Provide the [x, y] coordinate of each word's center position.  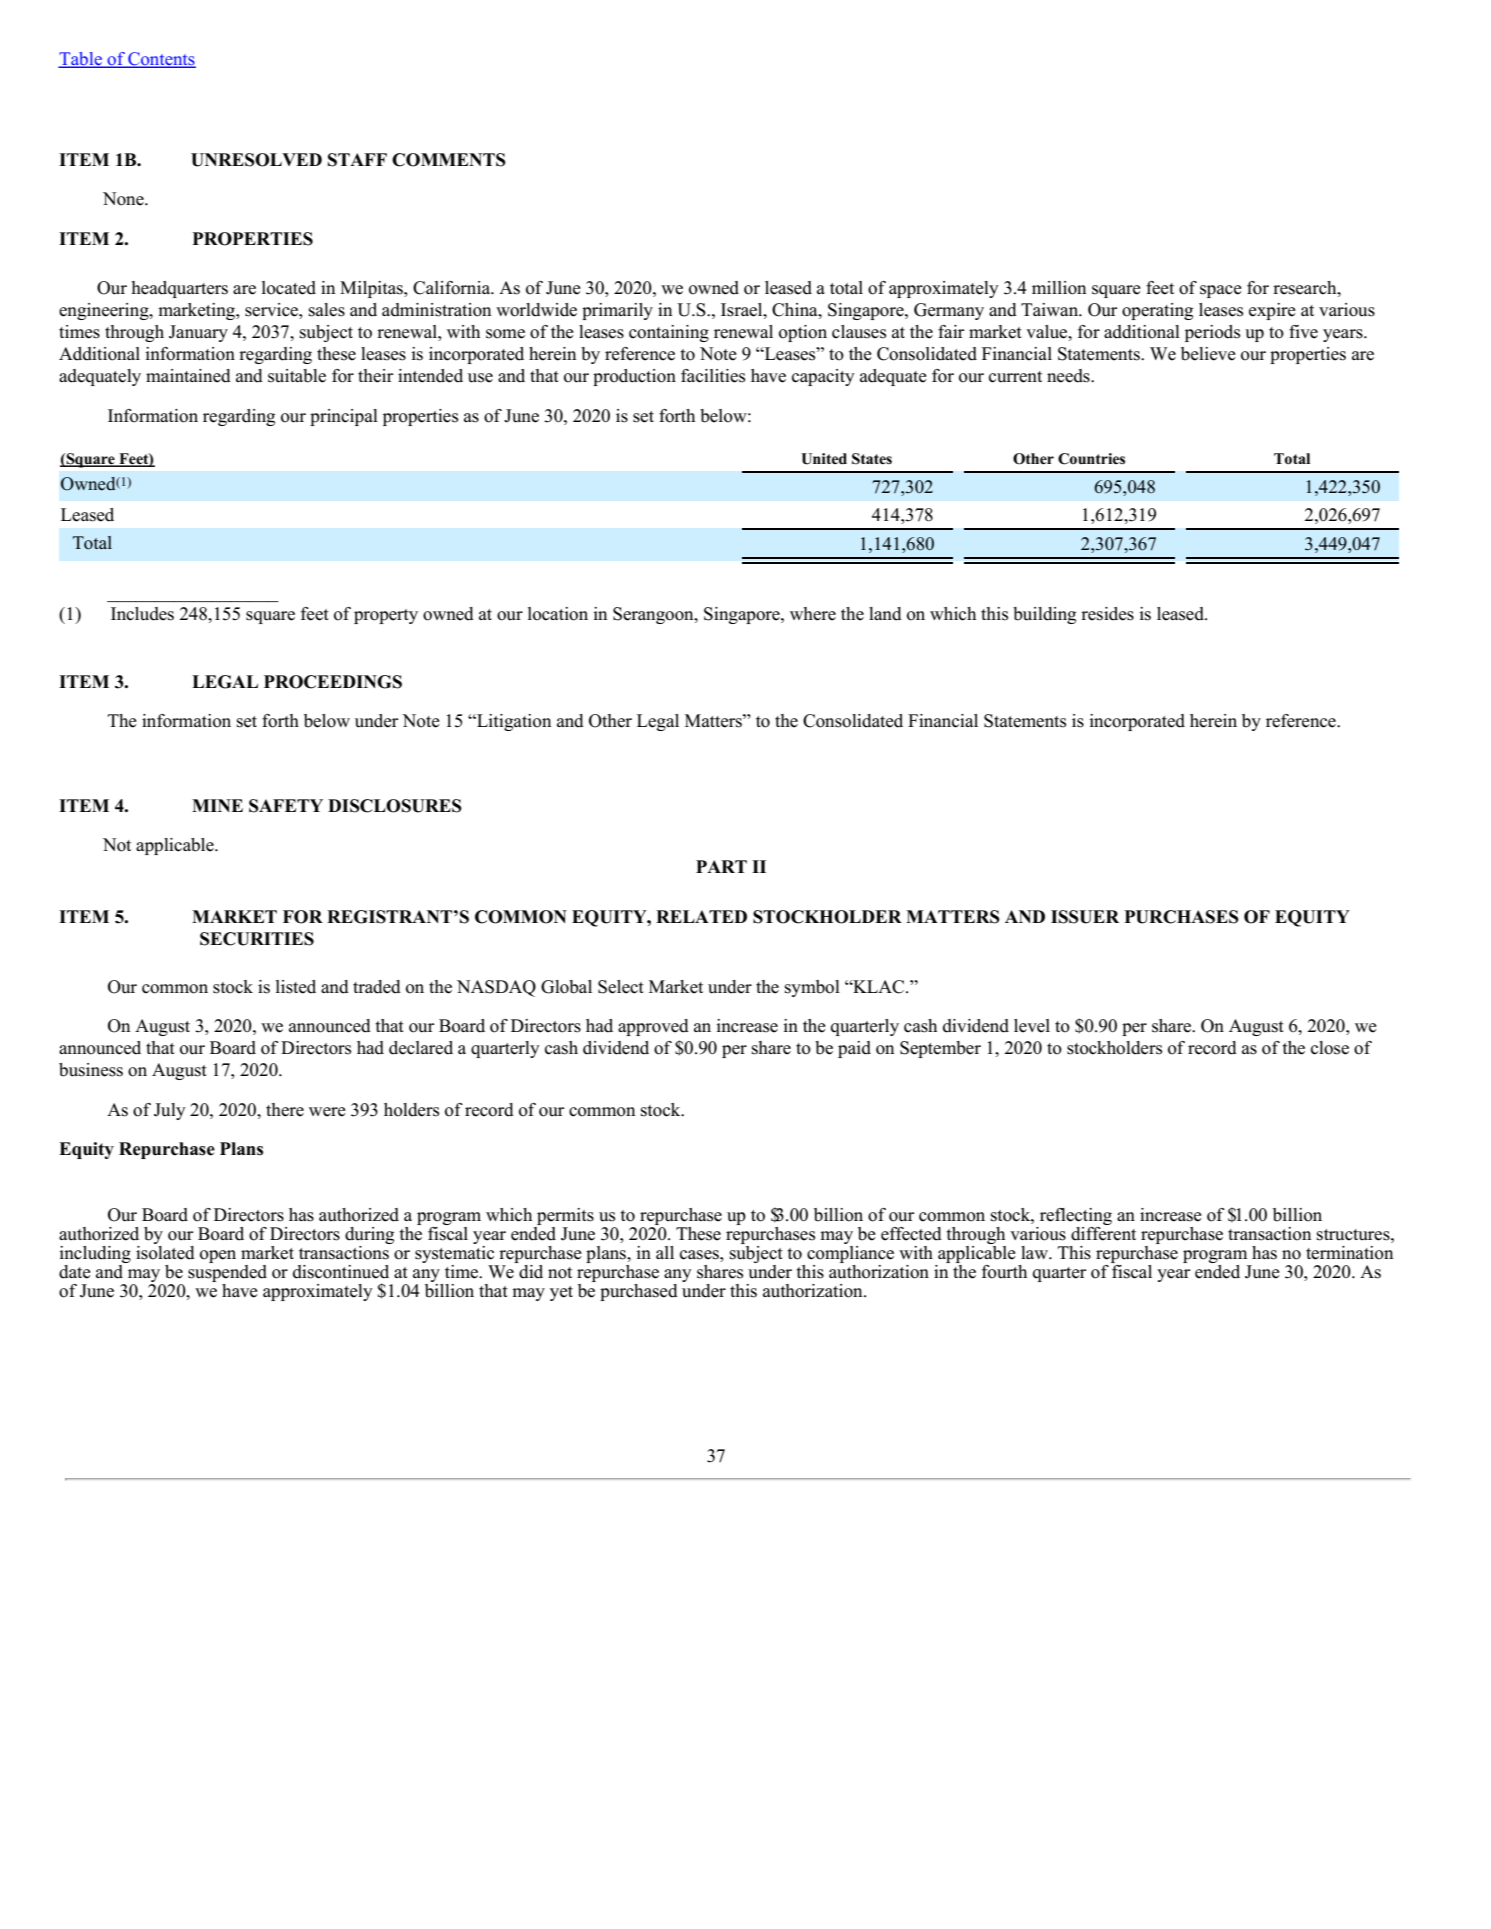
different [1103, 1232]
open [218, 1256]
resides [1107, 614]
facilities [713, 376]
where [813, 614]
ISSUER [1085, 917]
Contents [161, 60]
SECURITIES [257, 939]
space [1221, 291]
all [665, 1252]
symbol [812, 988]
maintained [188, 376]
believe [1208, 354]
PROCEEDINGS [333, 682]
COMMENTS [449, 160]
